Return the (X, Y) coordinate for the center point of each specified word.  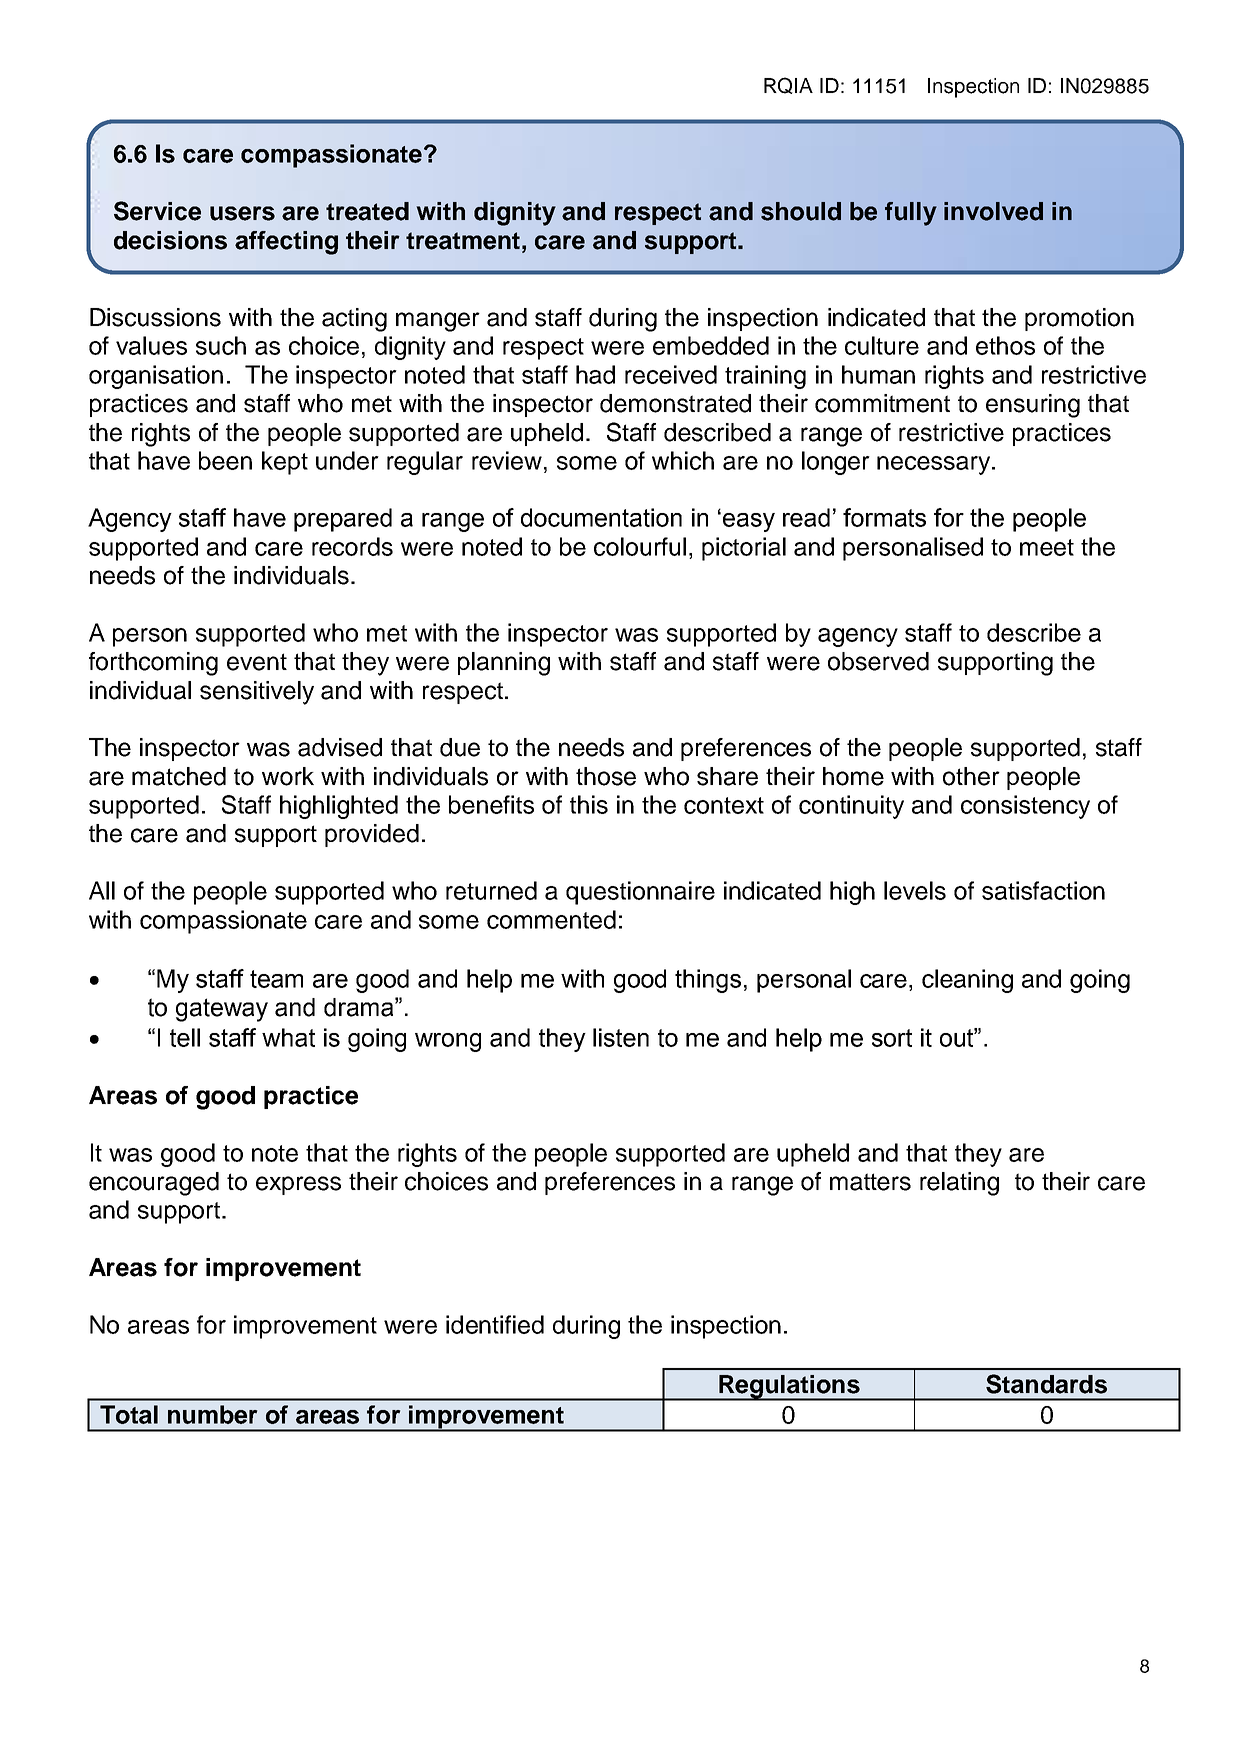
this (589, 804)
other (971, 776)
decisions (170, 240)
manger (438, 322)
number (212, 1414)
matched (179, 776)
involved (993, 211)
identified (495, 1324)
